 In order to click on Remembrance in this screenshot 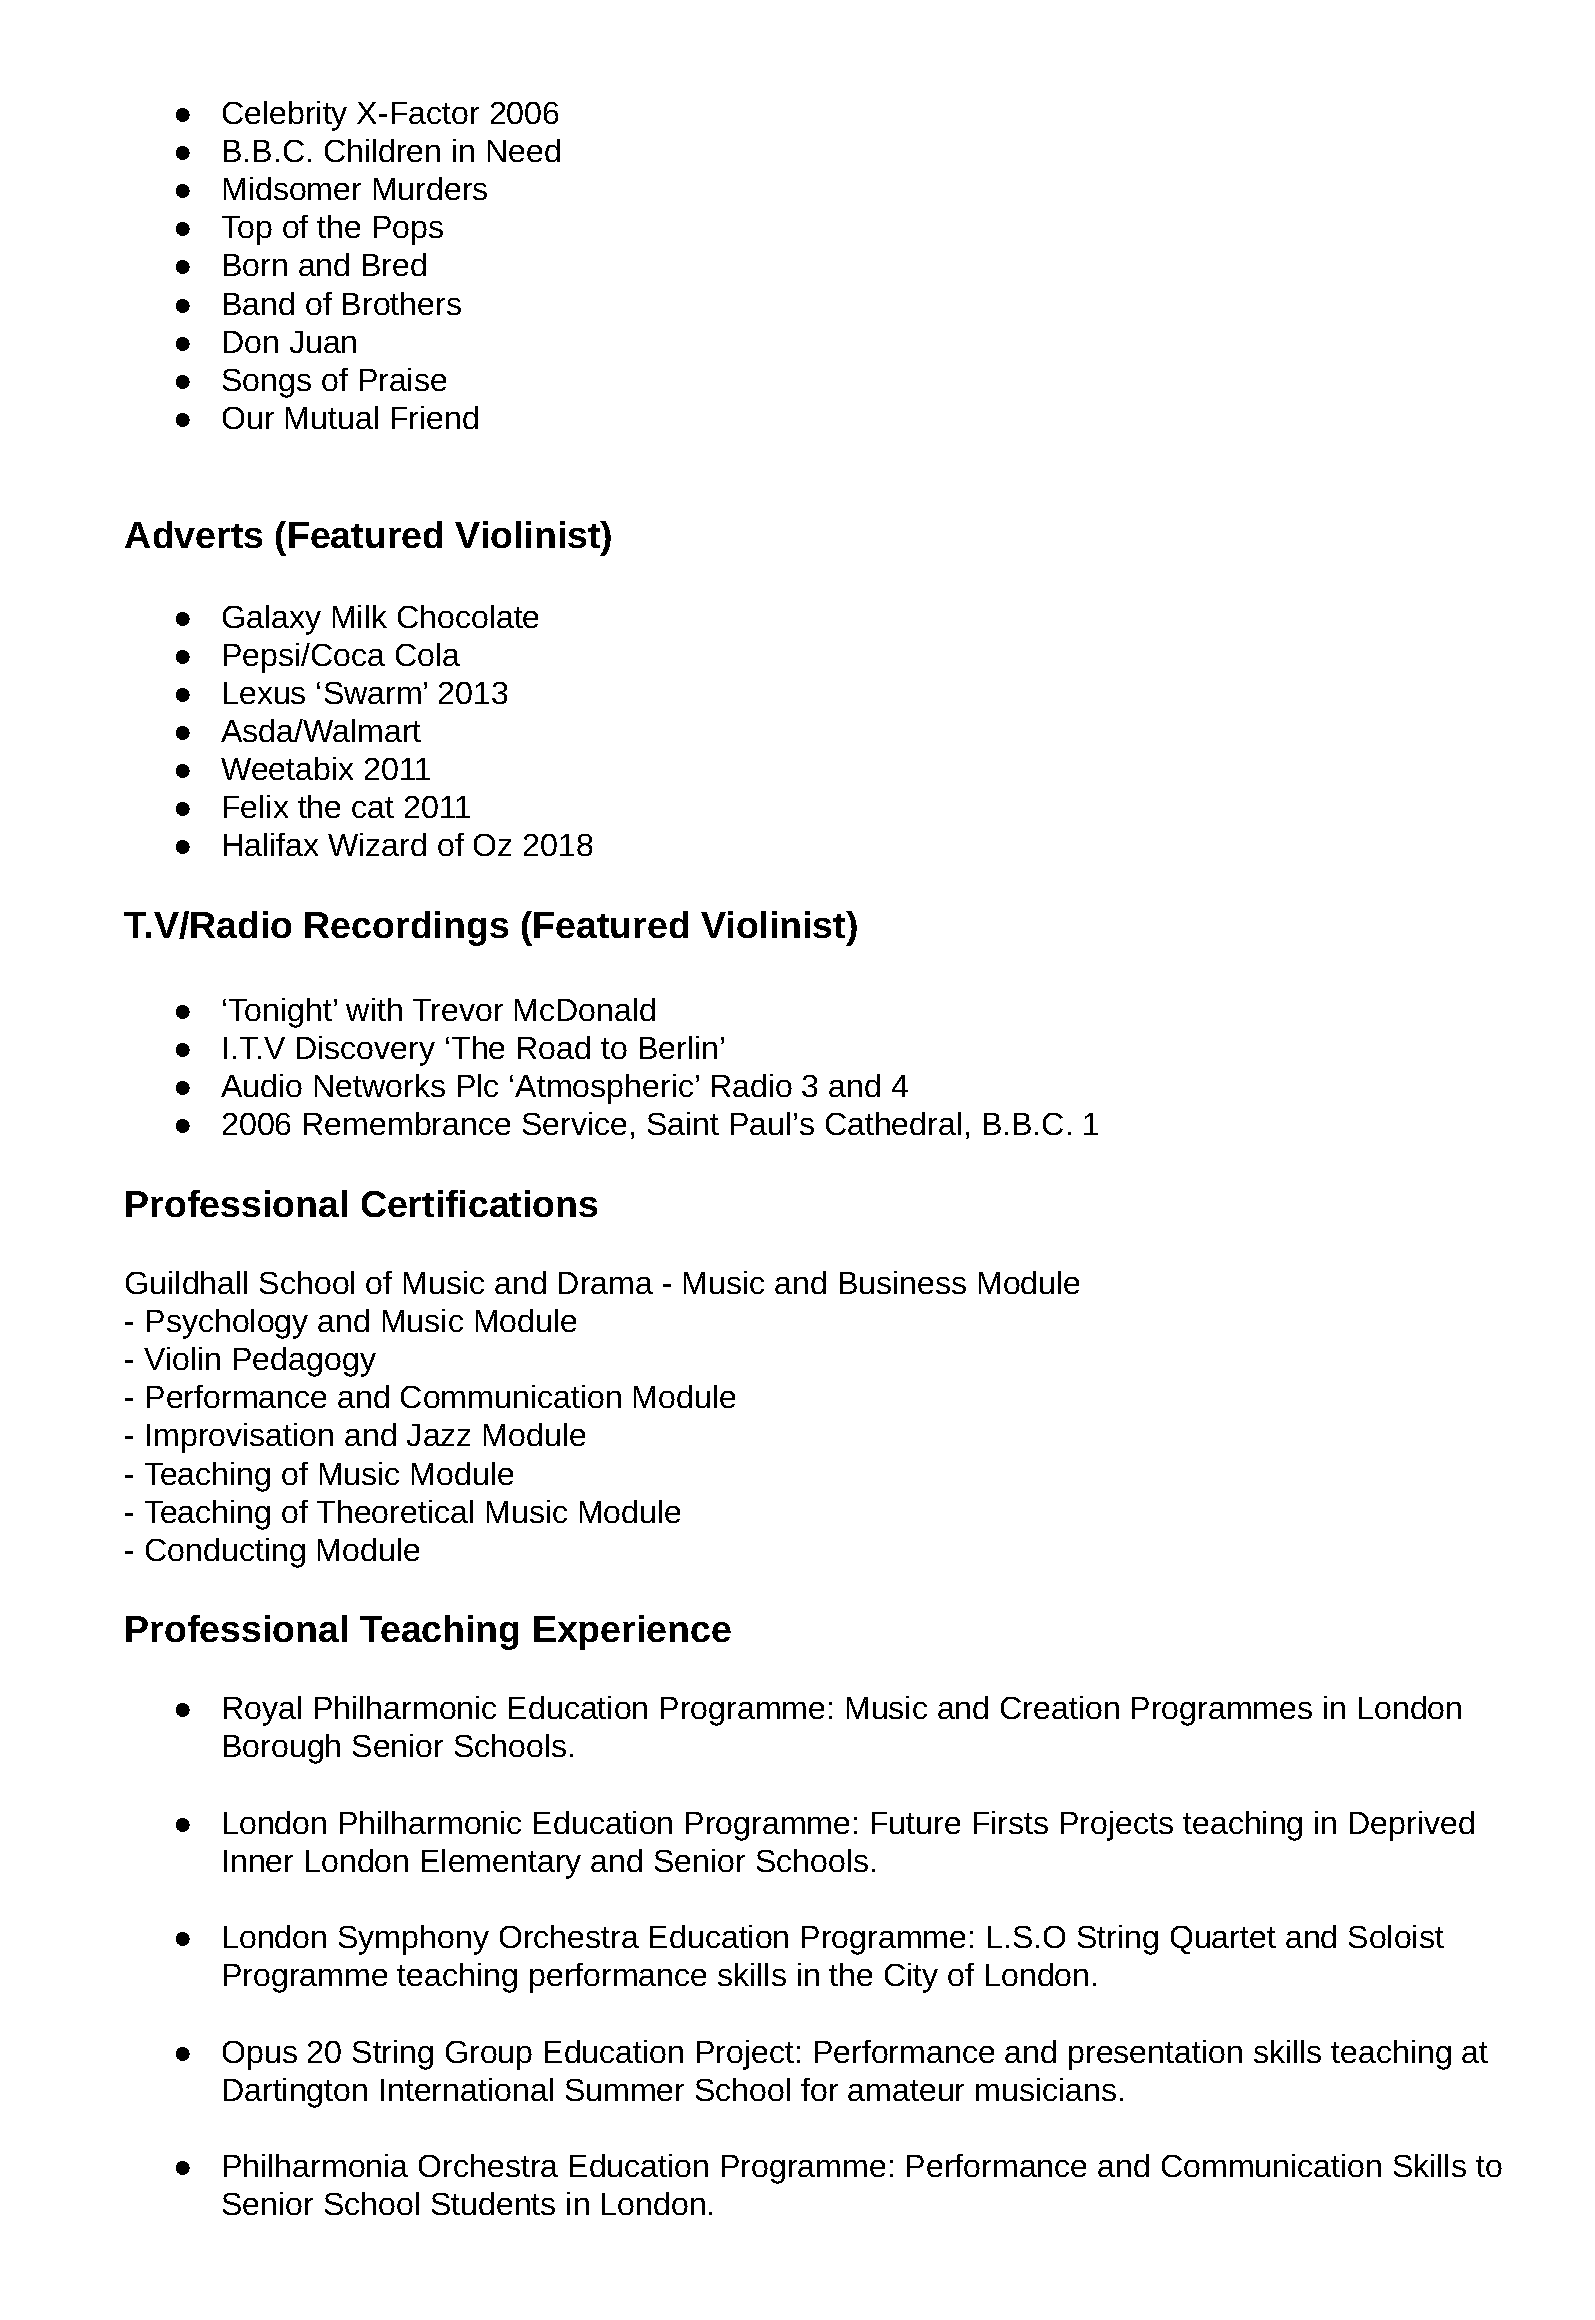, I will do `click(407, 1123)`.
